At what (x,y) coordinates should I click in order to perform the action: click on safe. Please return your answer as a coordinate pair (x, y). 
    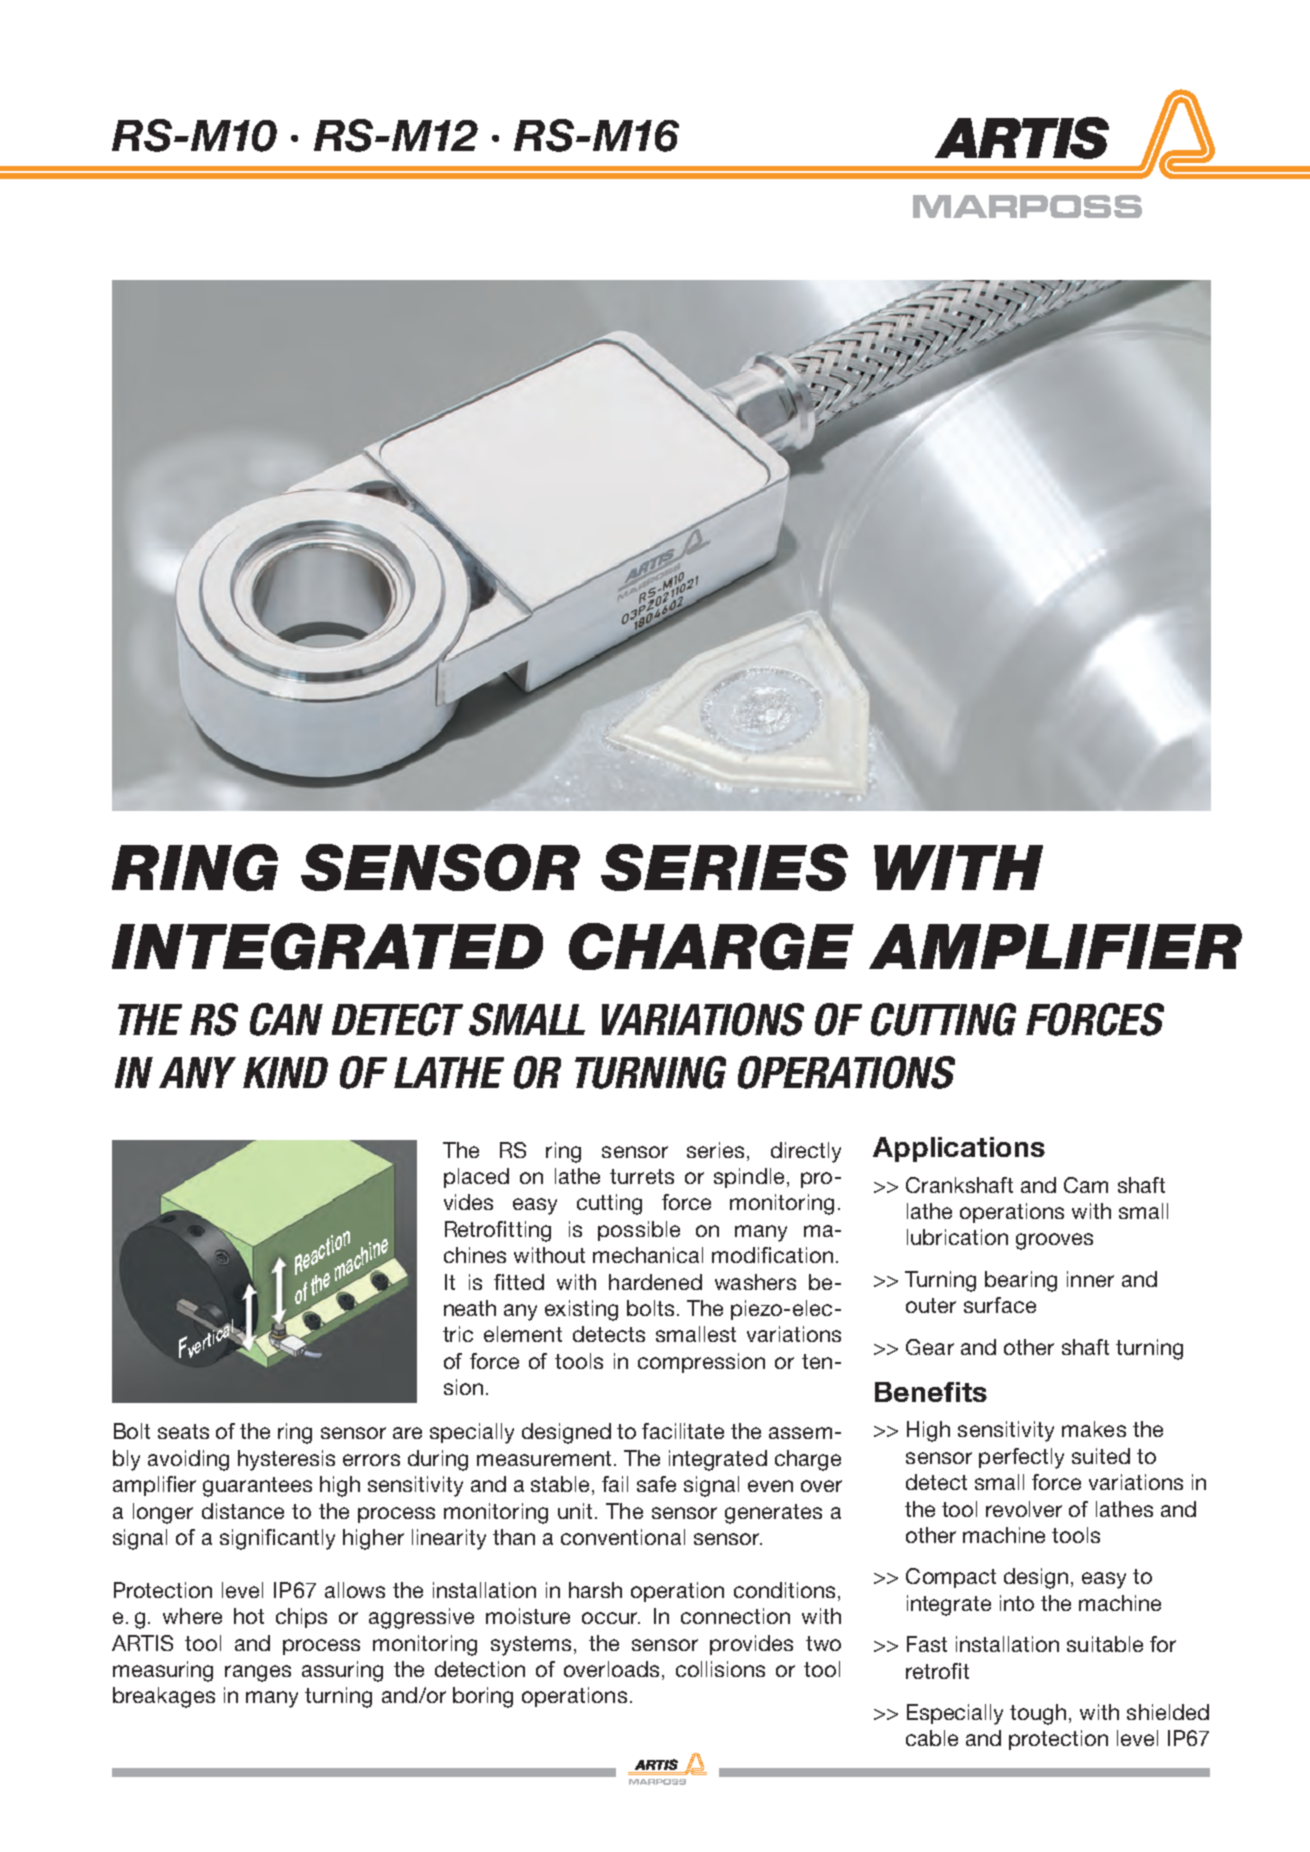
    Looking at the image, I should click on (656, 1484).
